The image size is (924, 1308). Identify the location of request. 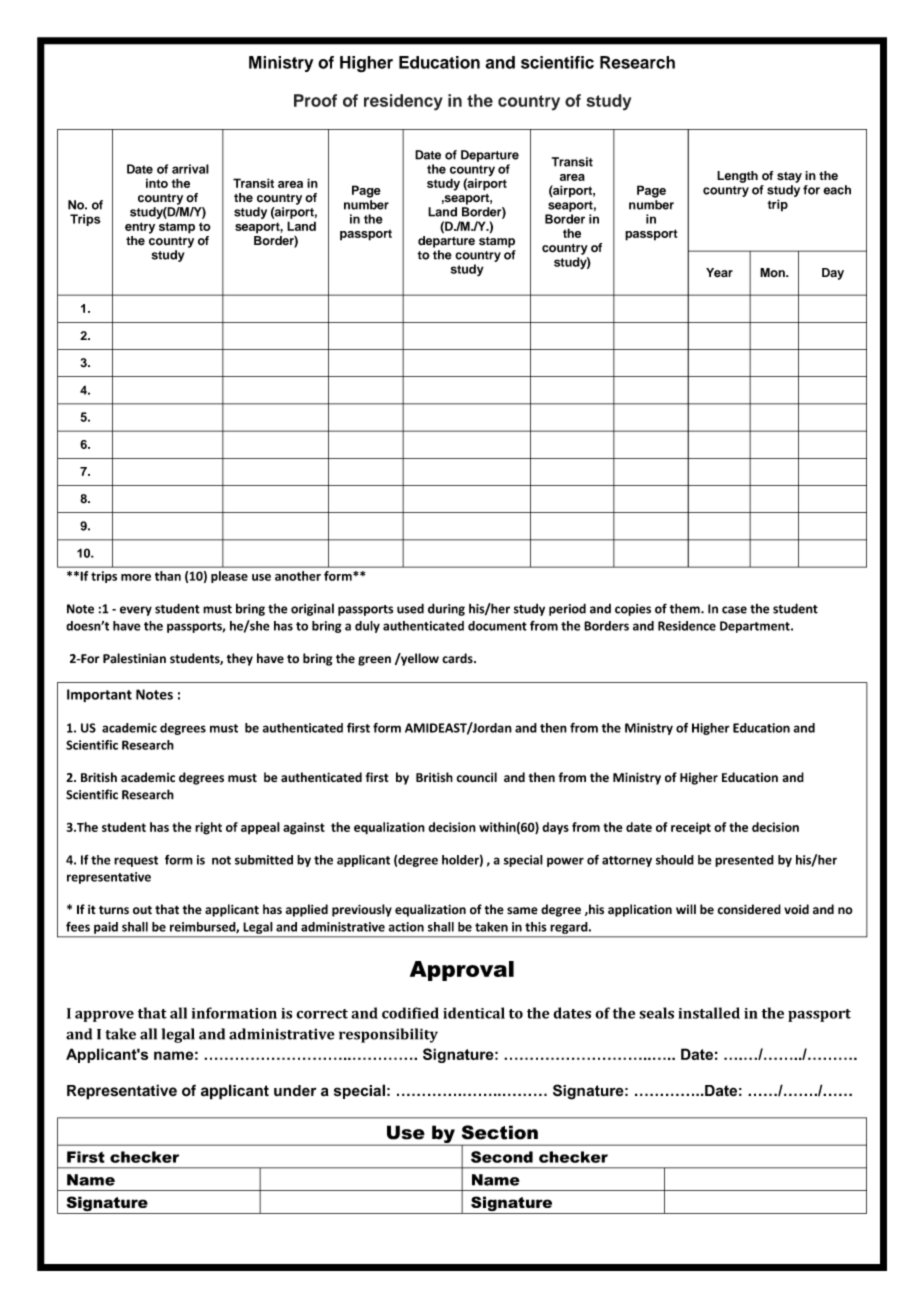
(136, 861).
